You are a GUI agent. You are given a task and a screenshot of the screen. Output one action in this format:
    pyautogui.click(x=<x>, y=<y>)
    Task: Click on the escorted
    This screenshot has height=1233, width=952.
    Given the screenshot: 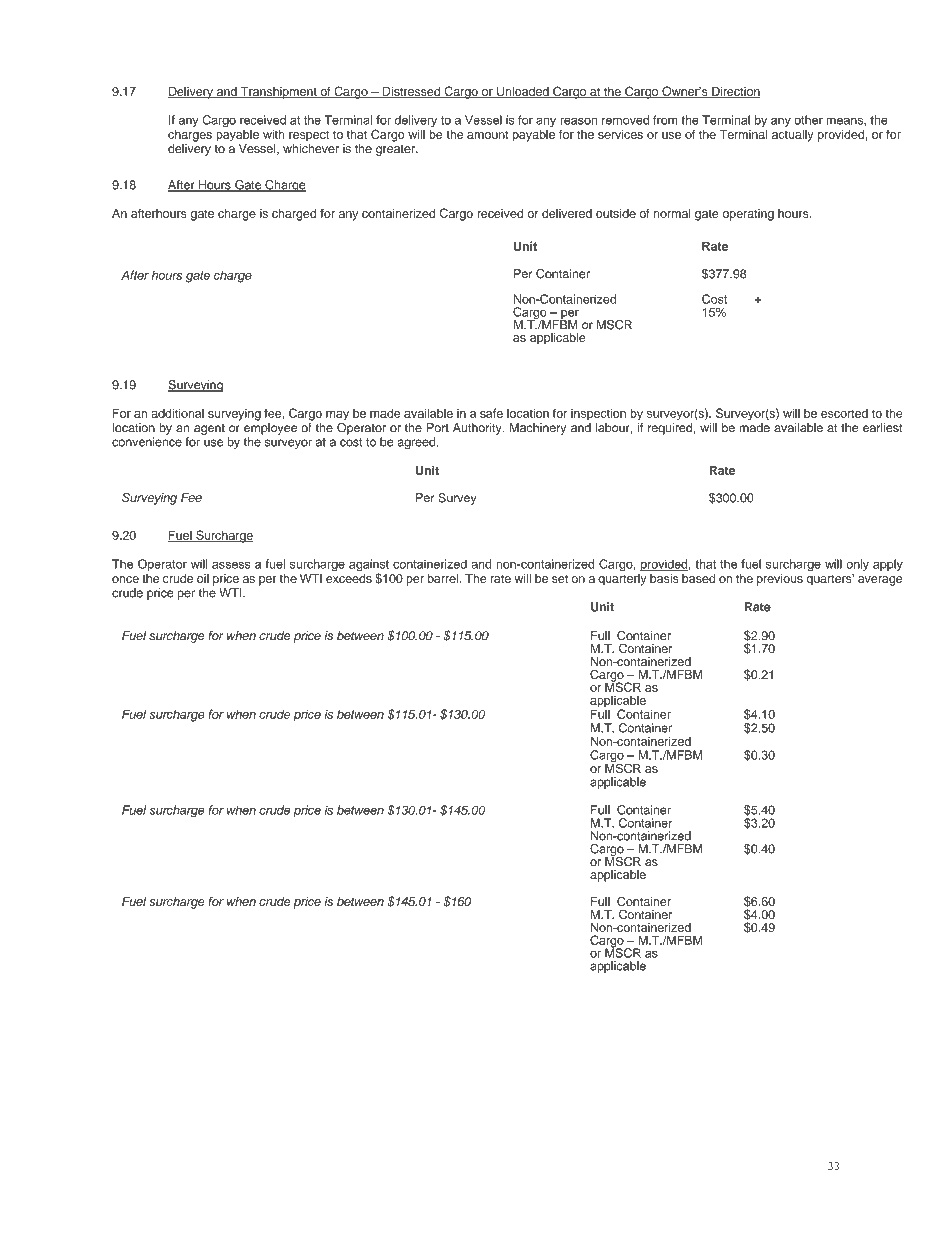 What is the action you would take?
    pyautogui.click(x=844, y=413)
